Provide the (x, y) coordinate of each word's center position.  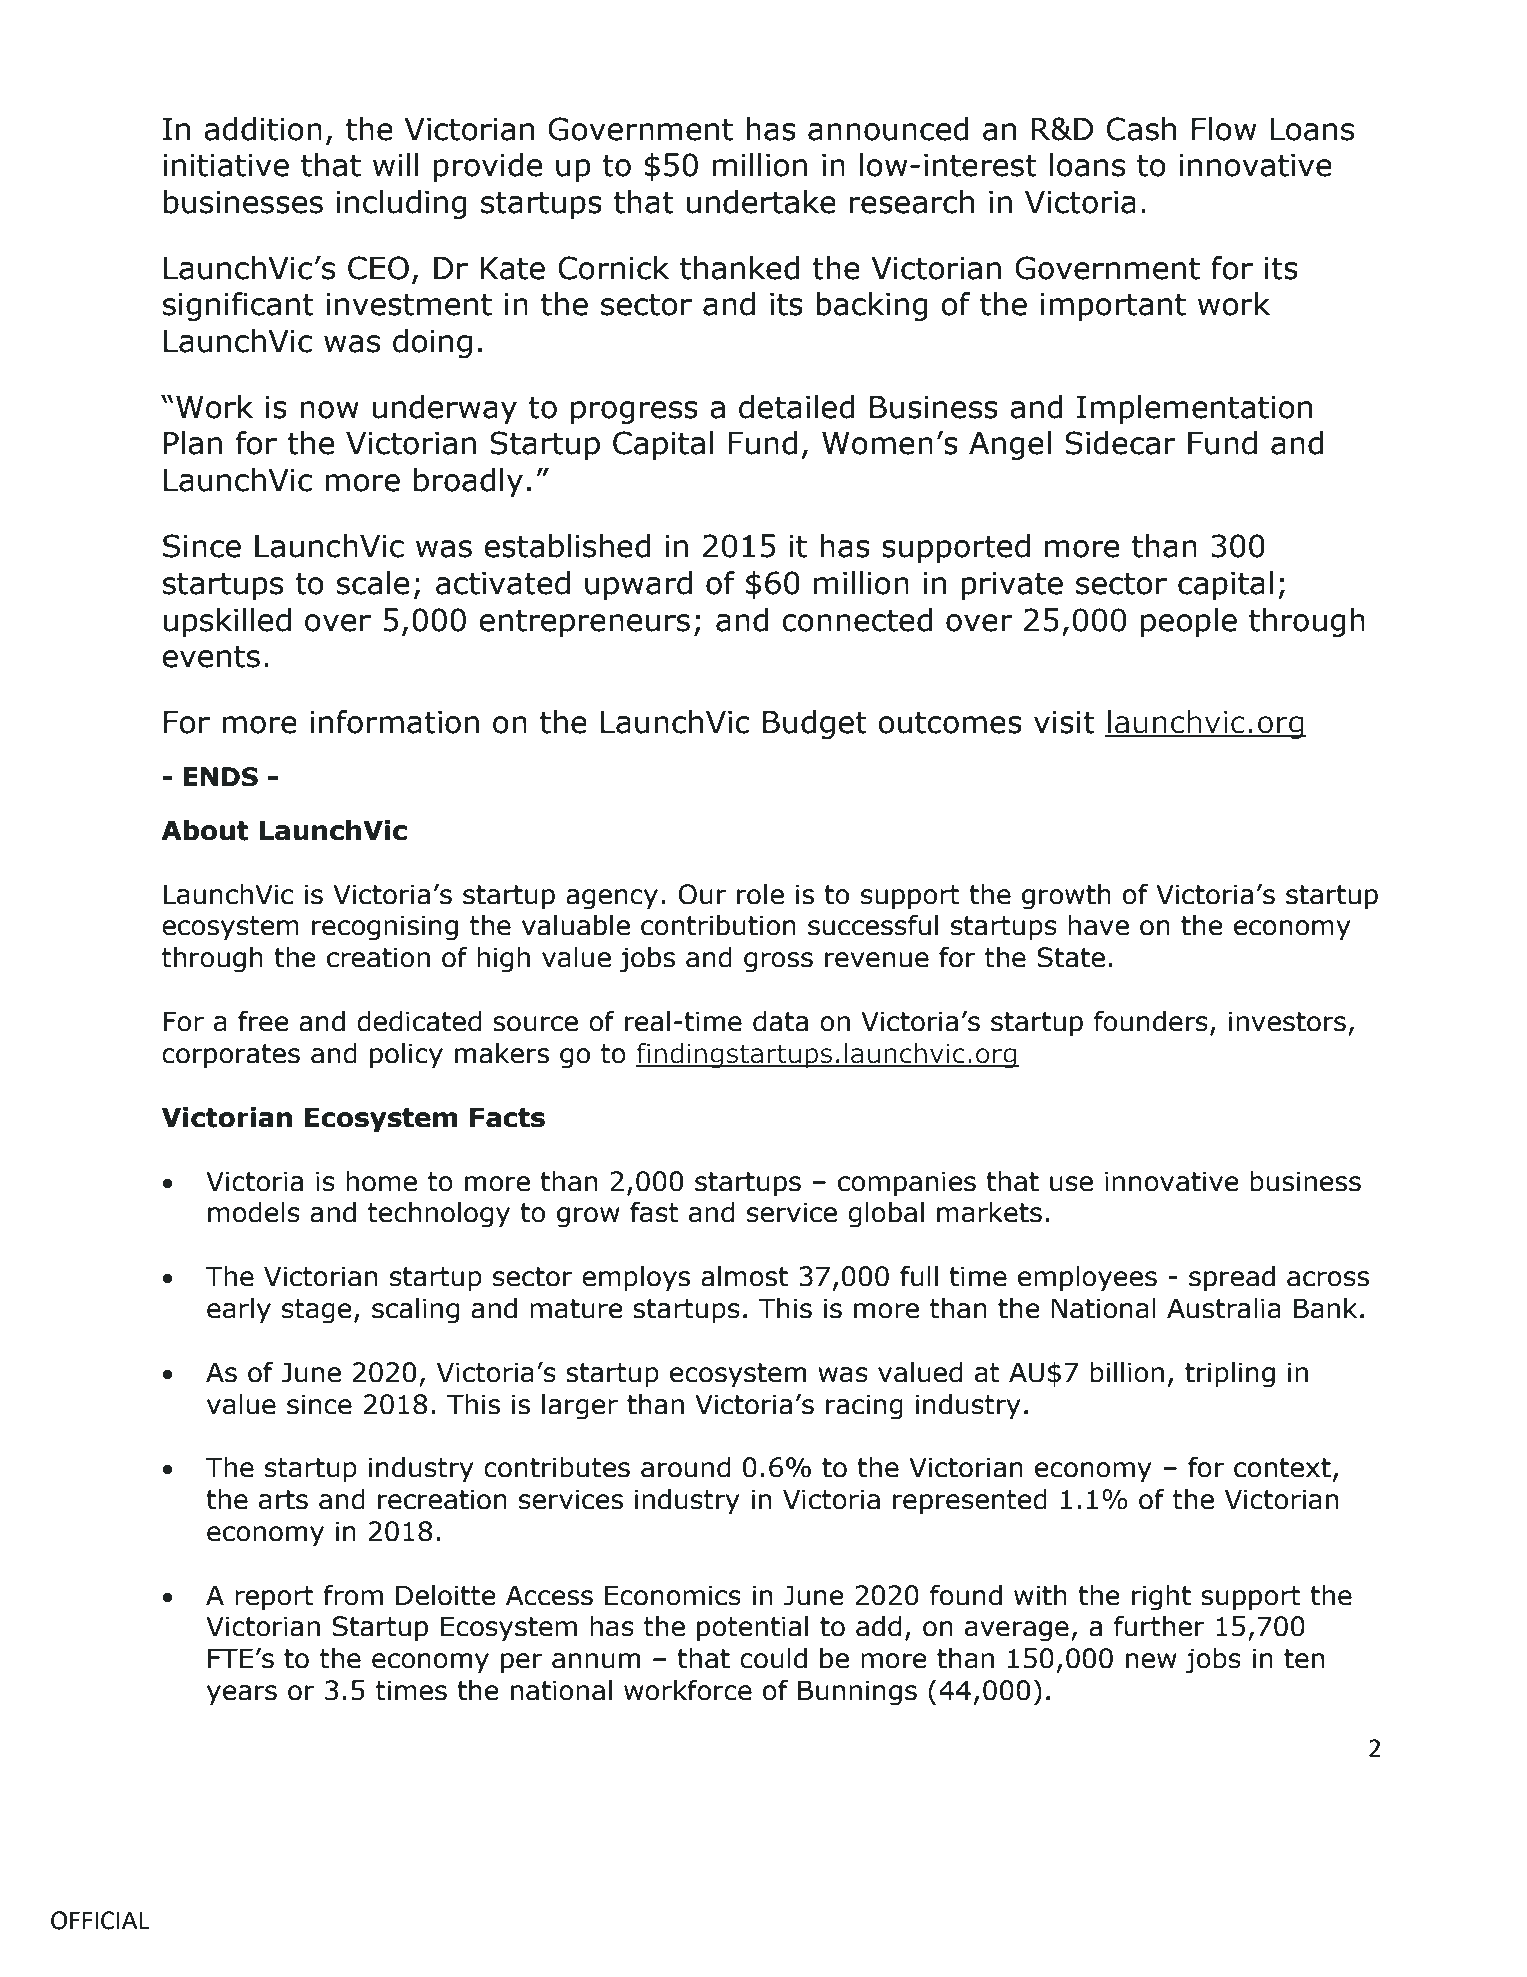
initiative (226, 165)
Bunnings (857, 1693)
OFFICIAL (100, 1920)
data (780, 1021)
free (263, 1021)
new (1151, 1661)
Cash (1141, 129)
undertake (761, 202)
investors (1287, 1021)
